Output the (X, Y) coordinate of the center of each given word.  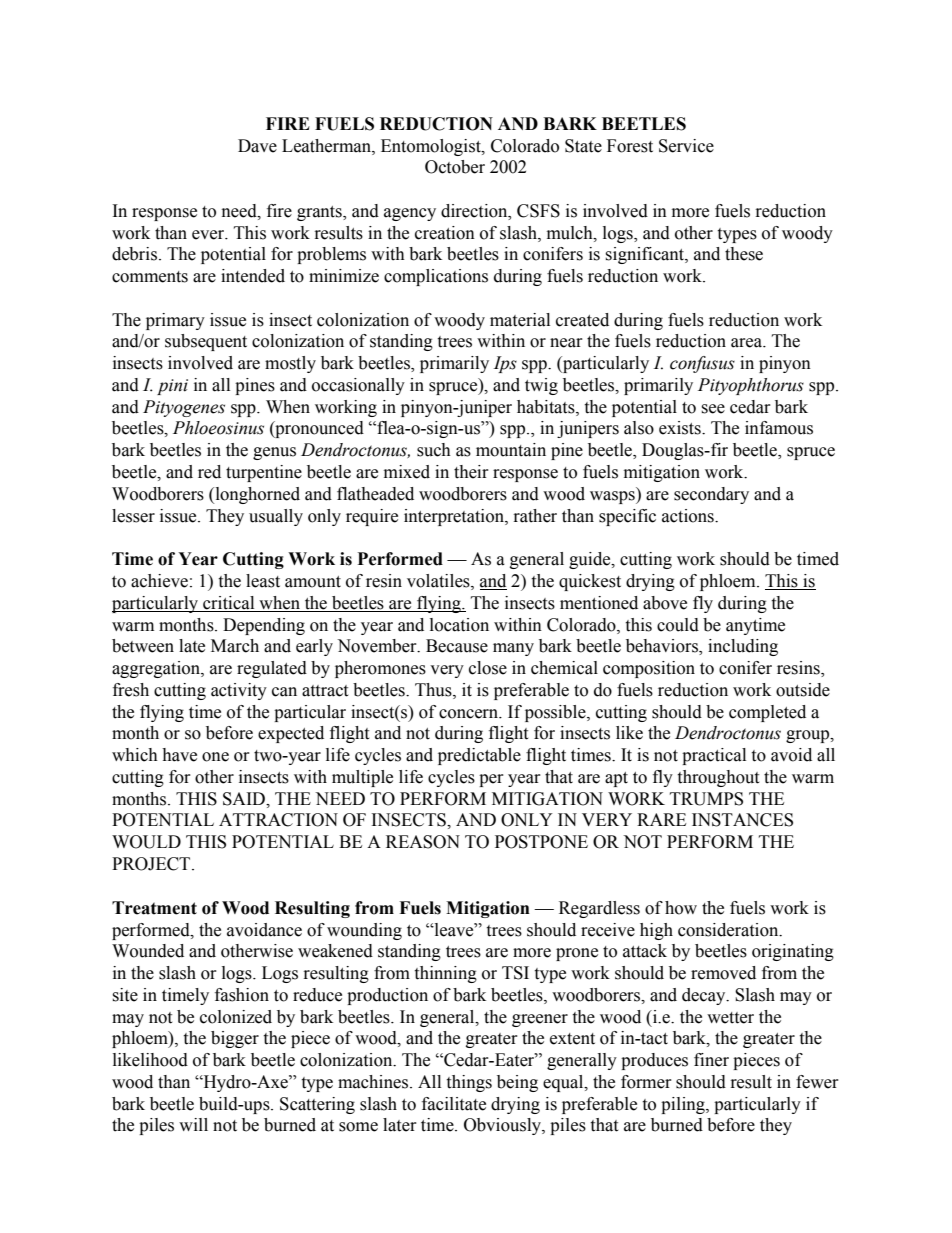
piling (684, 1105)
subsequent (206, 342)
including (743, 647)
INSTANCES (742, 820)
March (235, 646)
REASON (423, 842)
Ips (505, 364)
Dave (257, 146)
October (455, 167)
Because (457, 646)
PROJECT (152, 864)
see (713, 409)
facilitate (454, 1104)
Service (686, 146)
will (193, 1124)
